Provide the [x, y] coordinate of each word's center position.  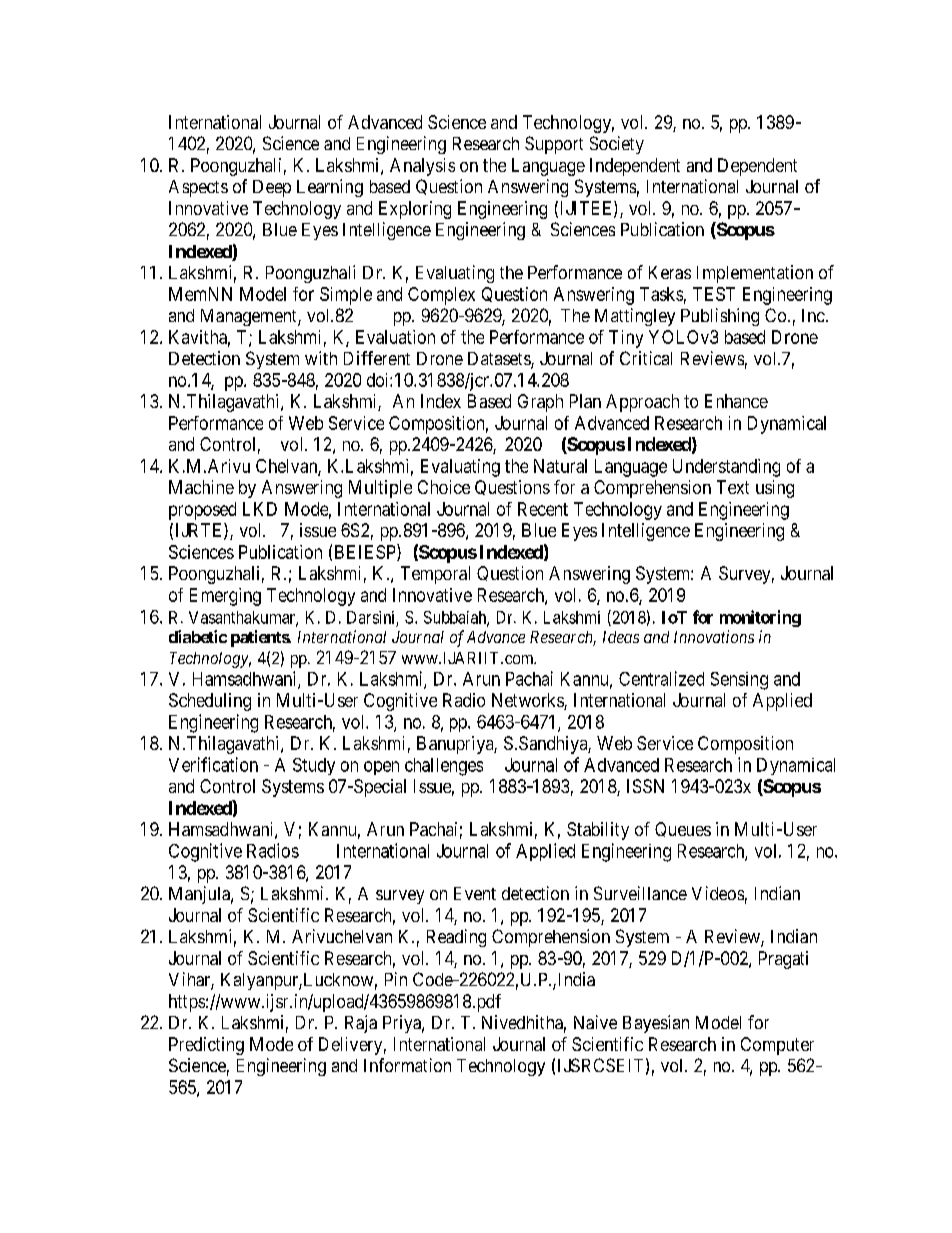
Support [554, 145]
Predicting [206, 1046]
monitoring [760, 618]
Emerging [225, 597]
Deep [272, 188]
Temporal [435, 575]
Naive [595, 1022]
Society [617, 145]
